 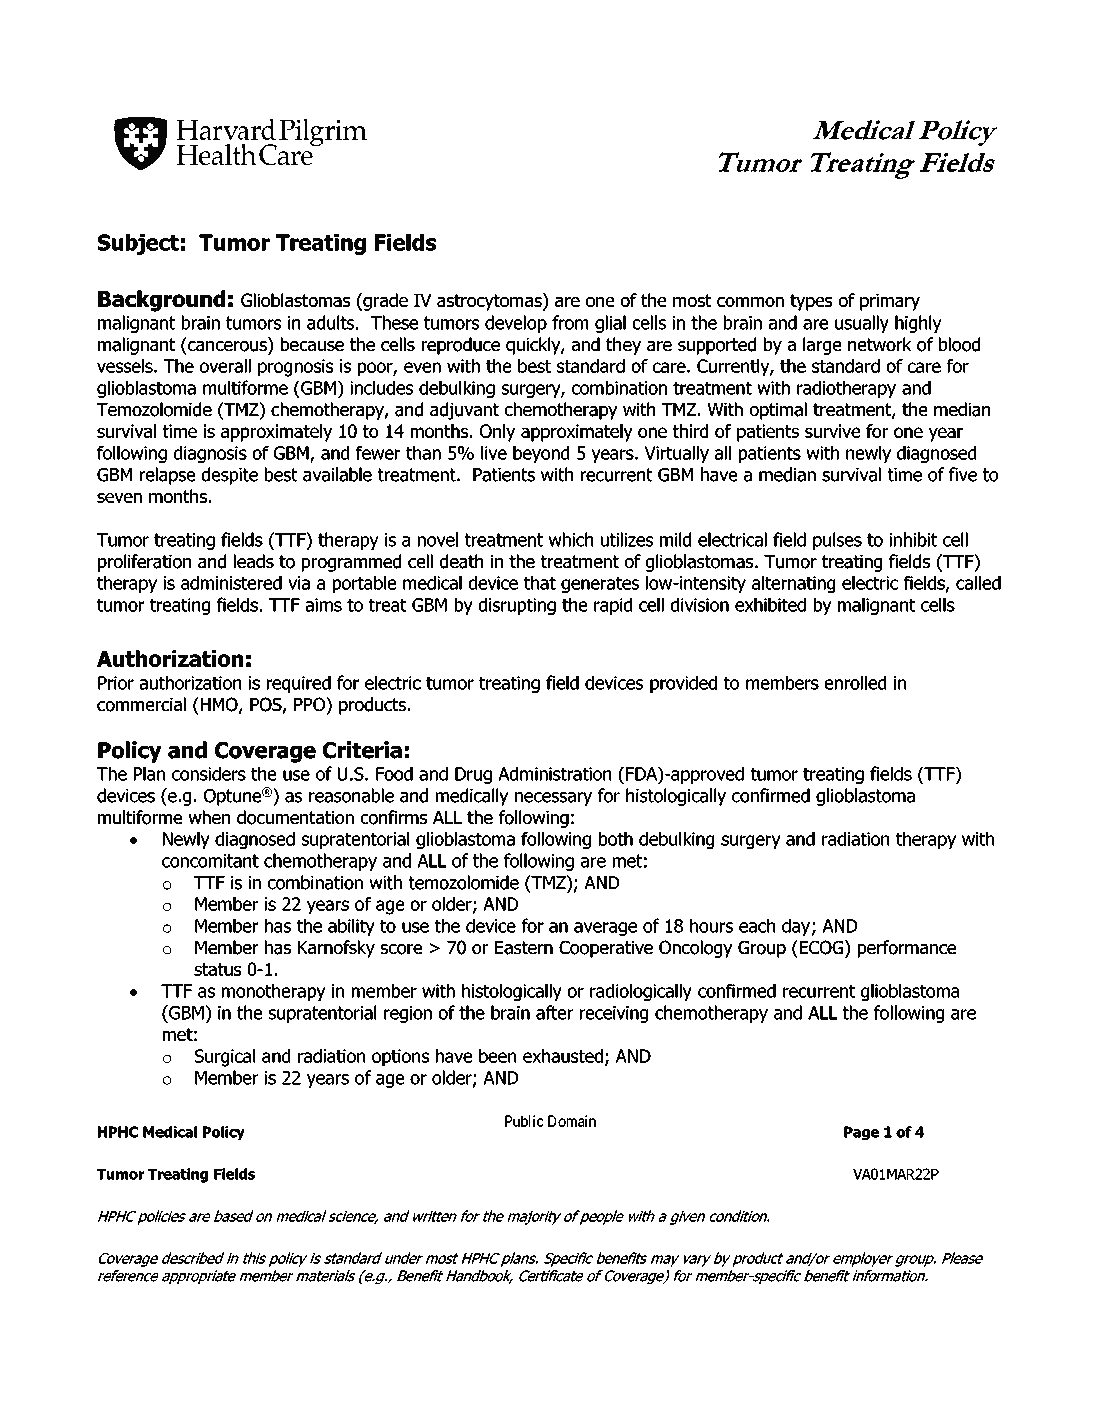 What do you see at coordinates (890, 302) in the screenshot?
I see `primary` at bounding box center [890, 302].
